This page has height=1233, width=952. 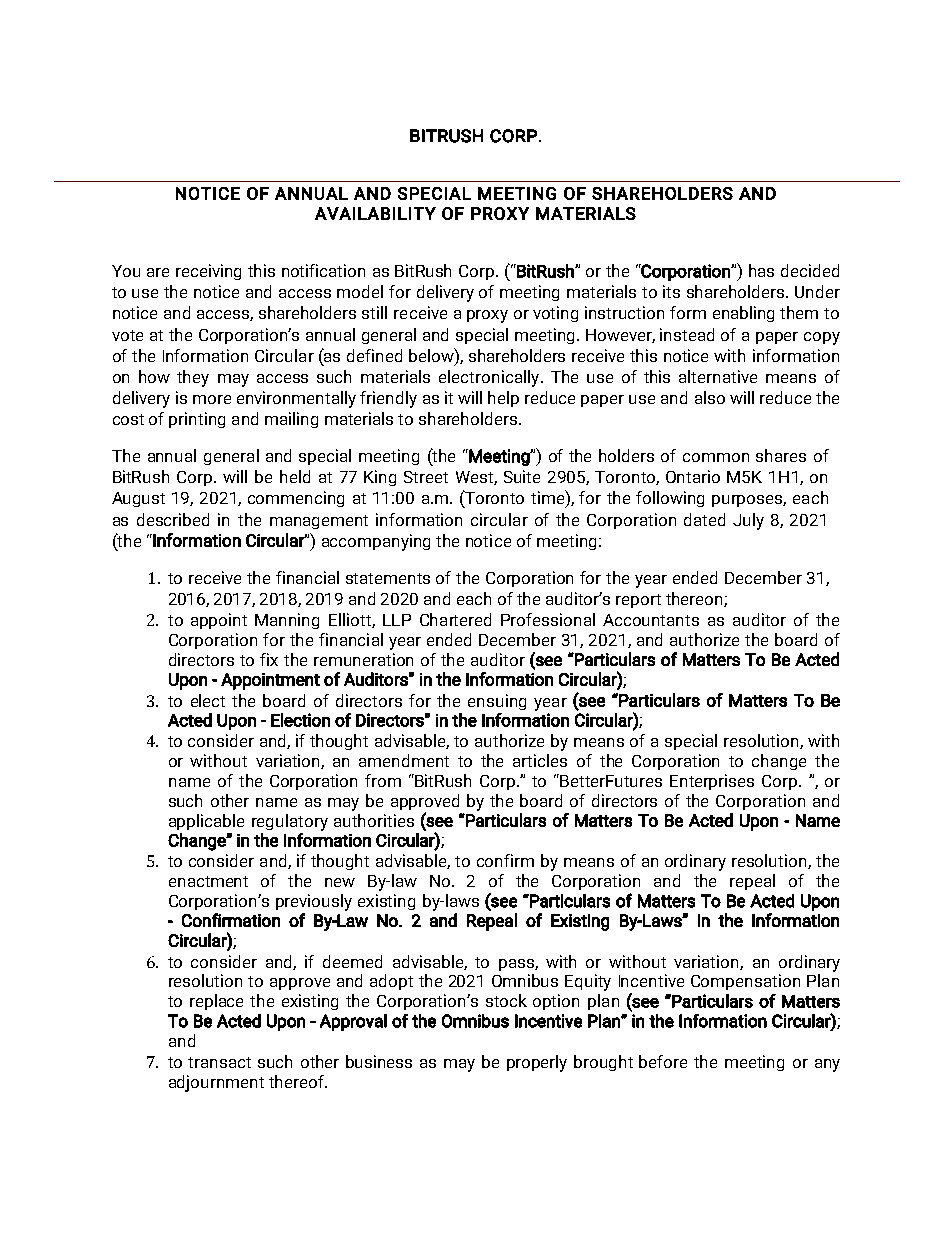 What do you see at coordinates (219, 1062) in the page?
I see `transact` at bounding box center [219, 1062].
